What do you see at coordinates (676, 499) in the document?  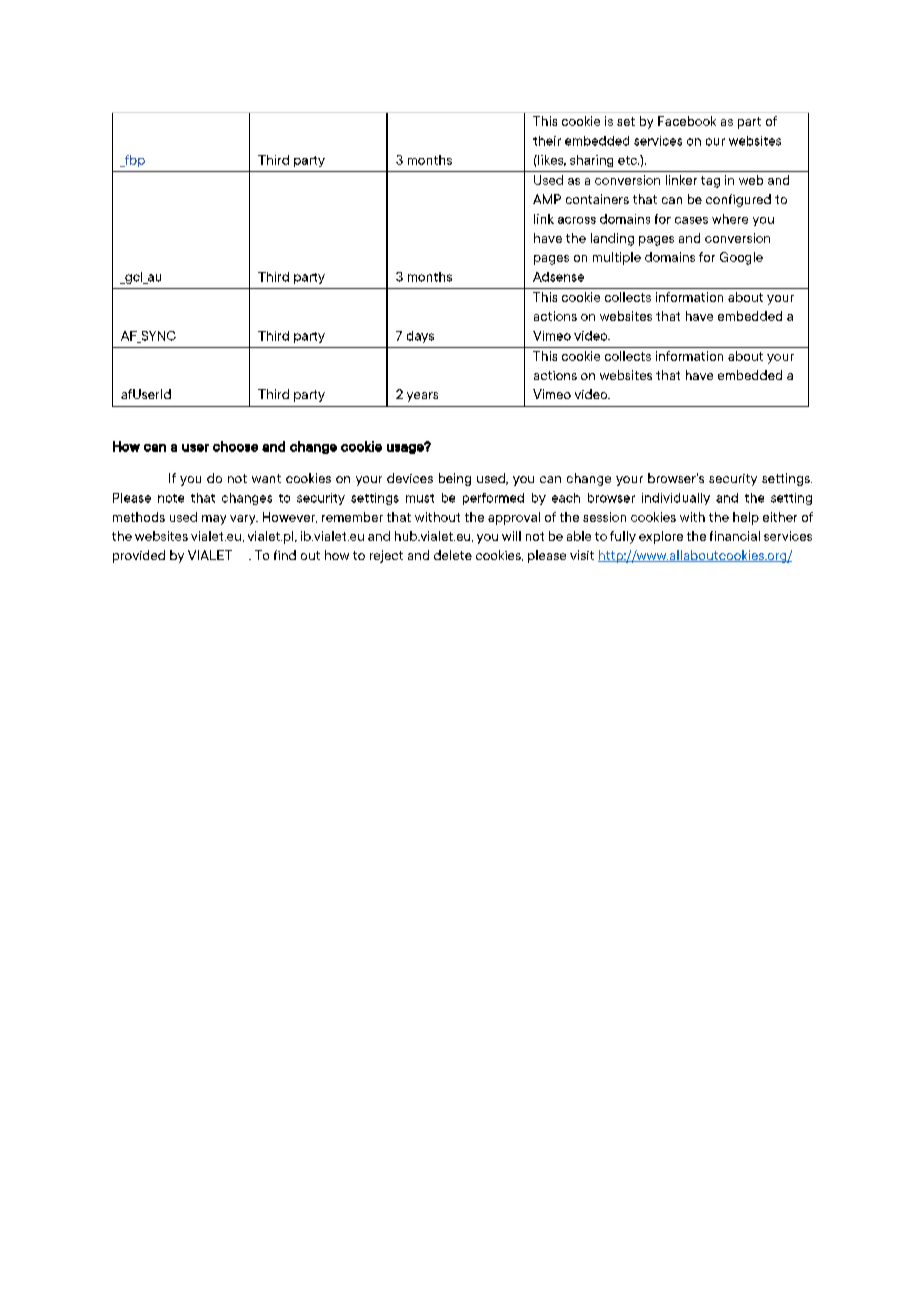 I see `individually` at bounding box center [676, 499].
